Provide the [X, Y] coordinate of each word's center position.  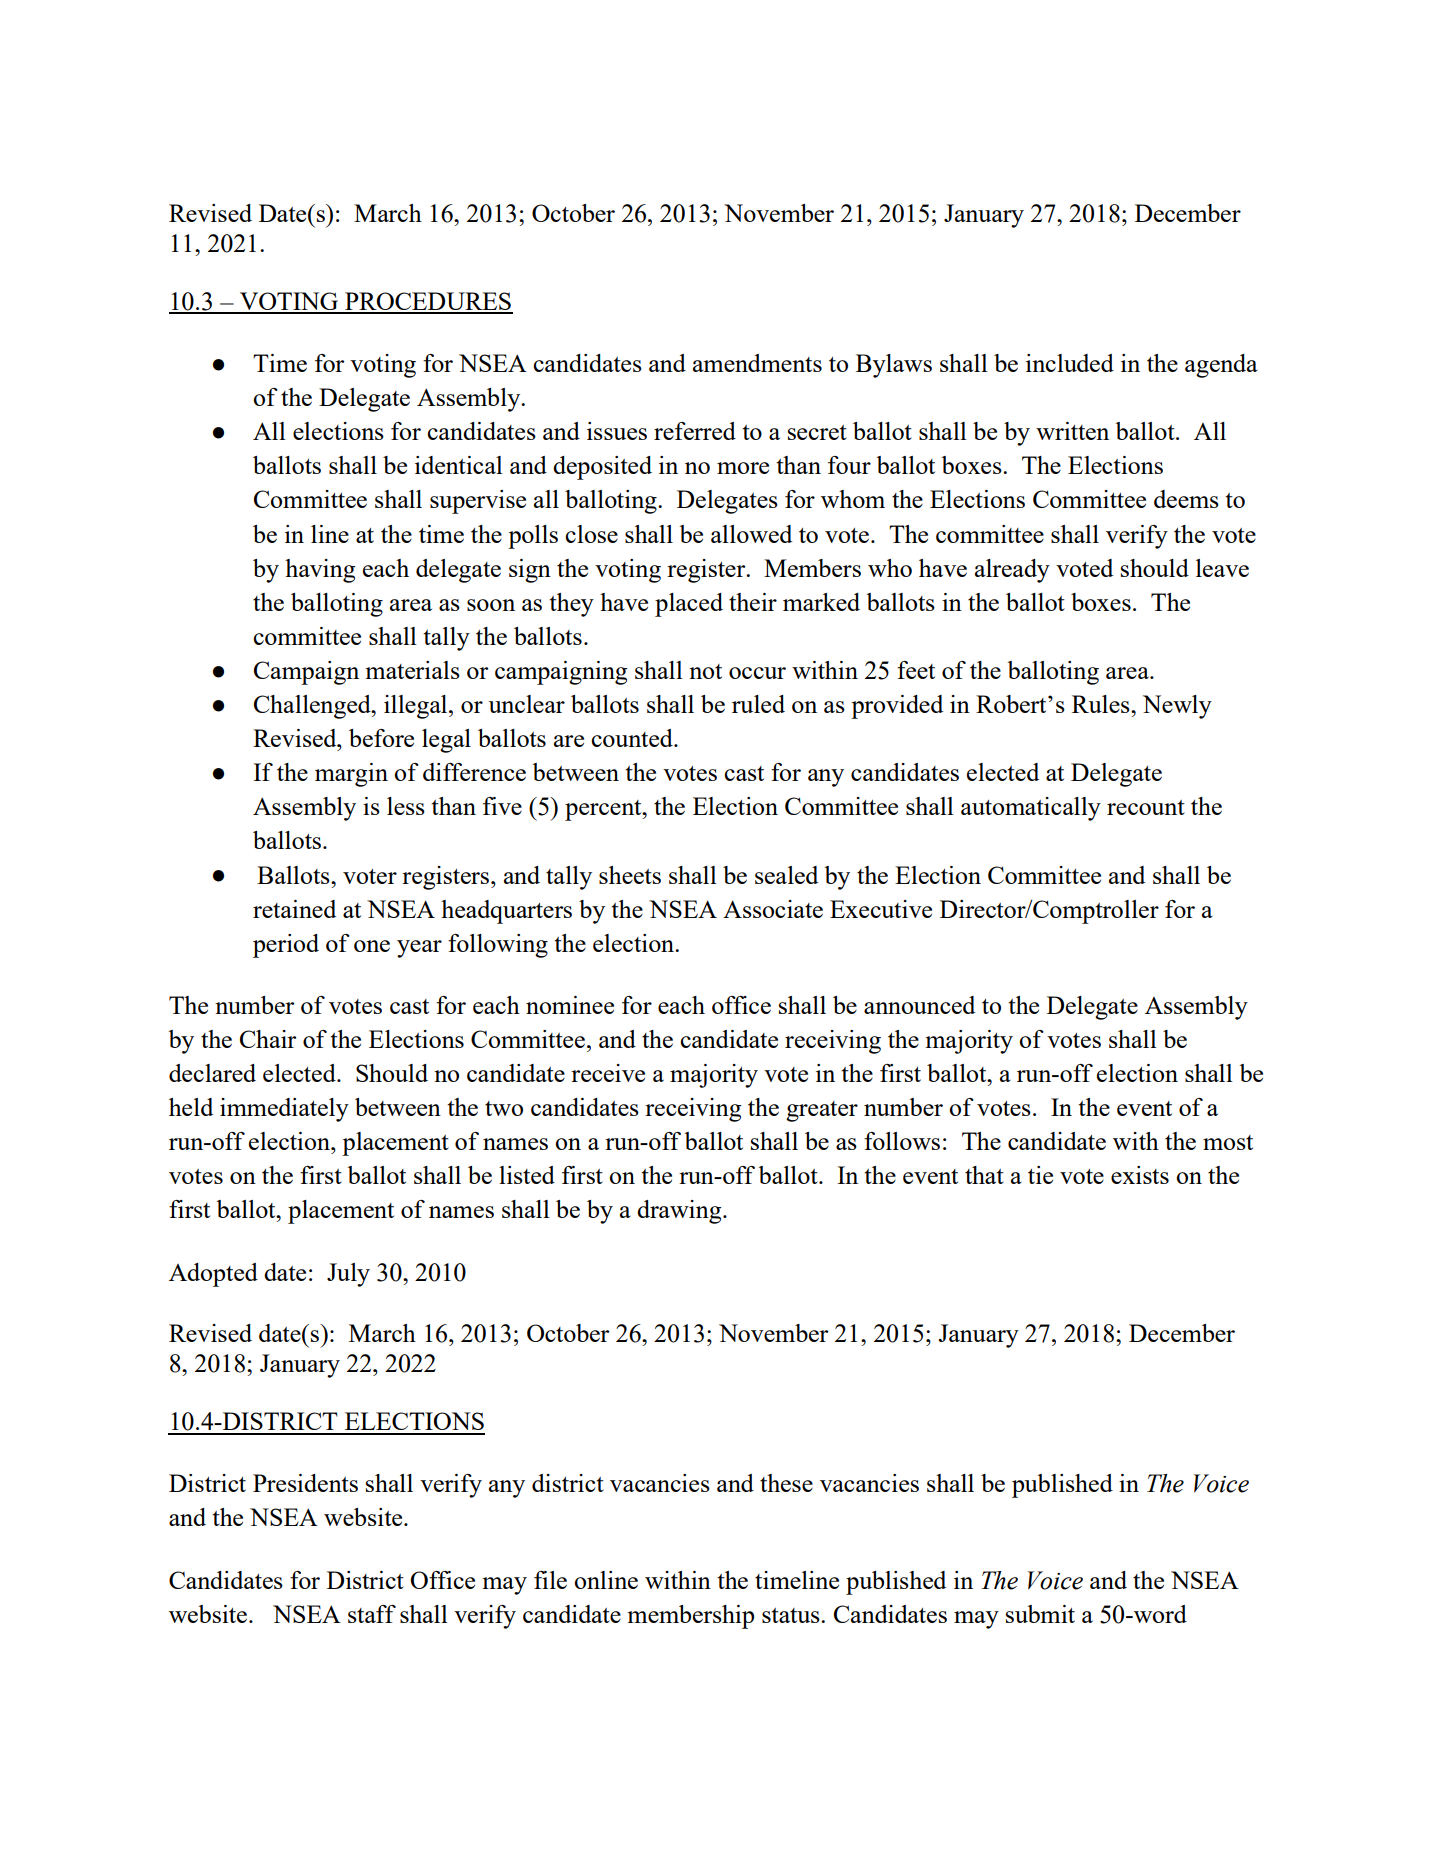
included [1070, 363]
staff [372, 1614]
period [286, 946]
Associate [773, 909]
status [792, 1615]
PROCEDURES [428, 302]
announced [919, 1005]
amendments [757, 363]
